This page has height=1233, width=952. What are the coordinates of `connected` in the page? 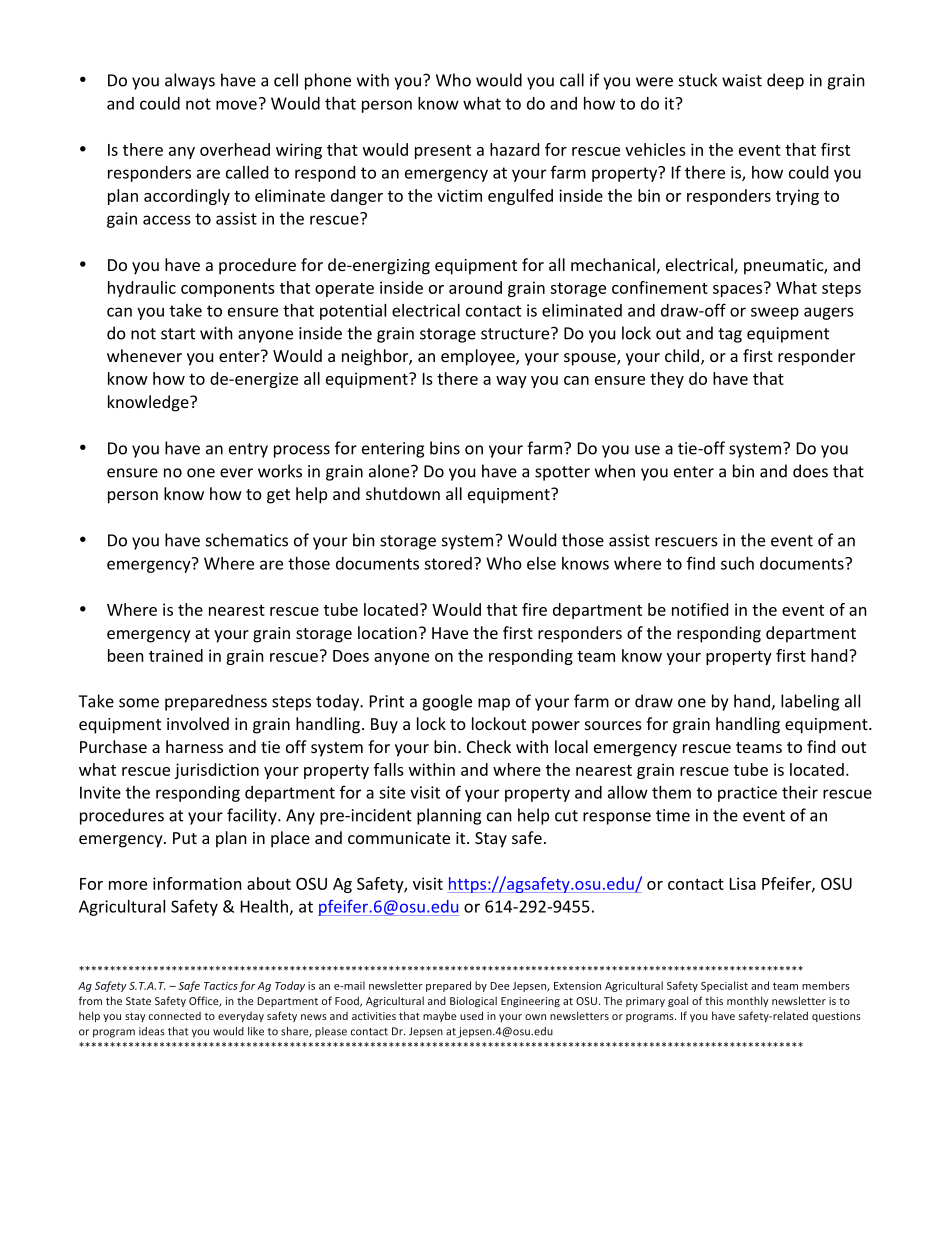 It's located at (175, 1016).
